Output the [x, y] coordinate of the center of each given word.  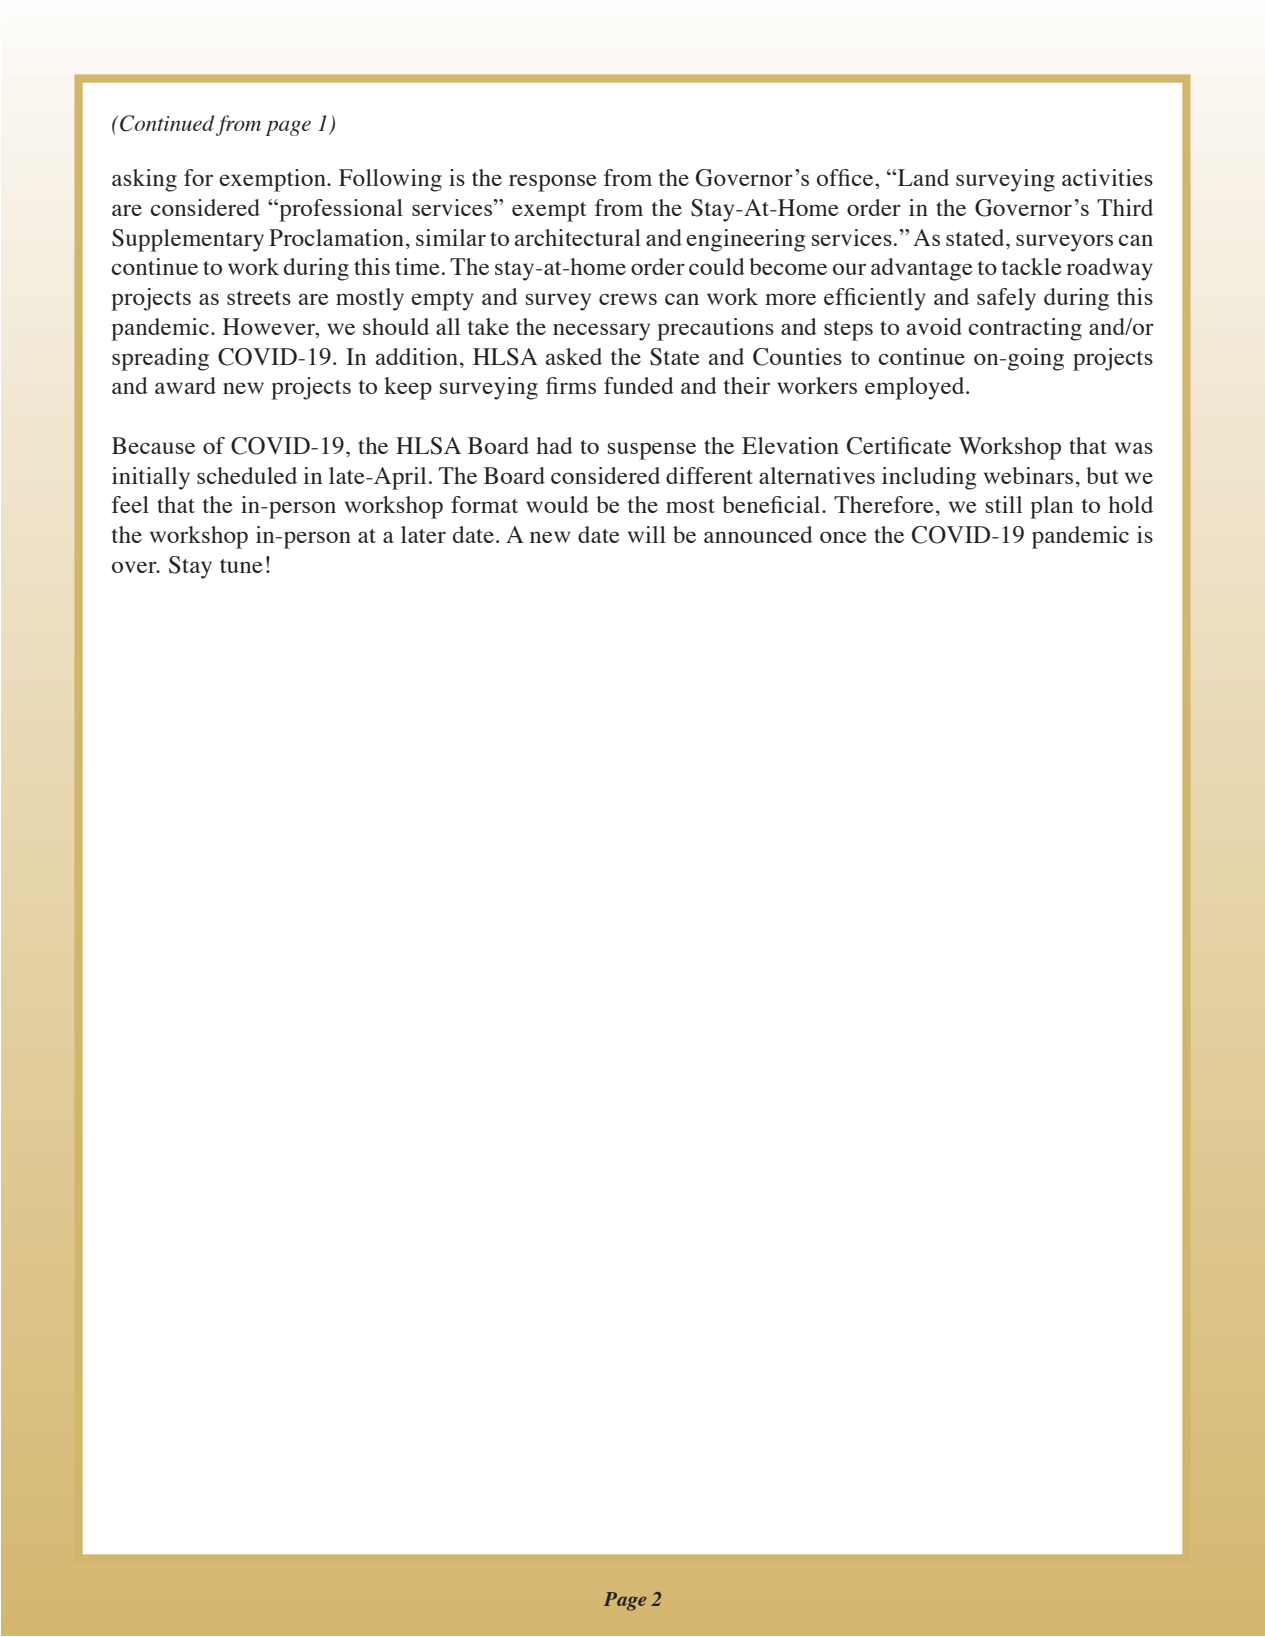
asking [144, 180]
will [647, 534]
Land [922, 177]
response [553, 183]
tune [241, 566]
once [843, 537]
